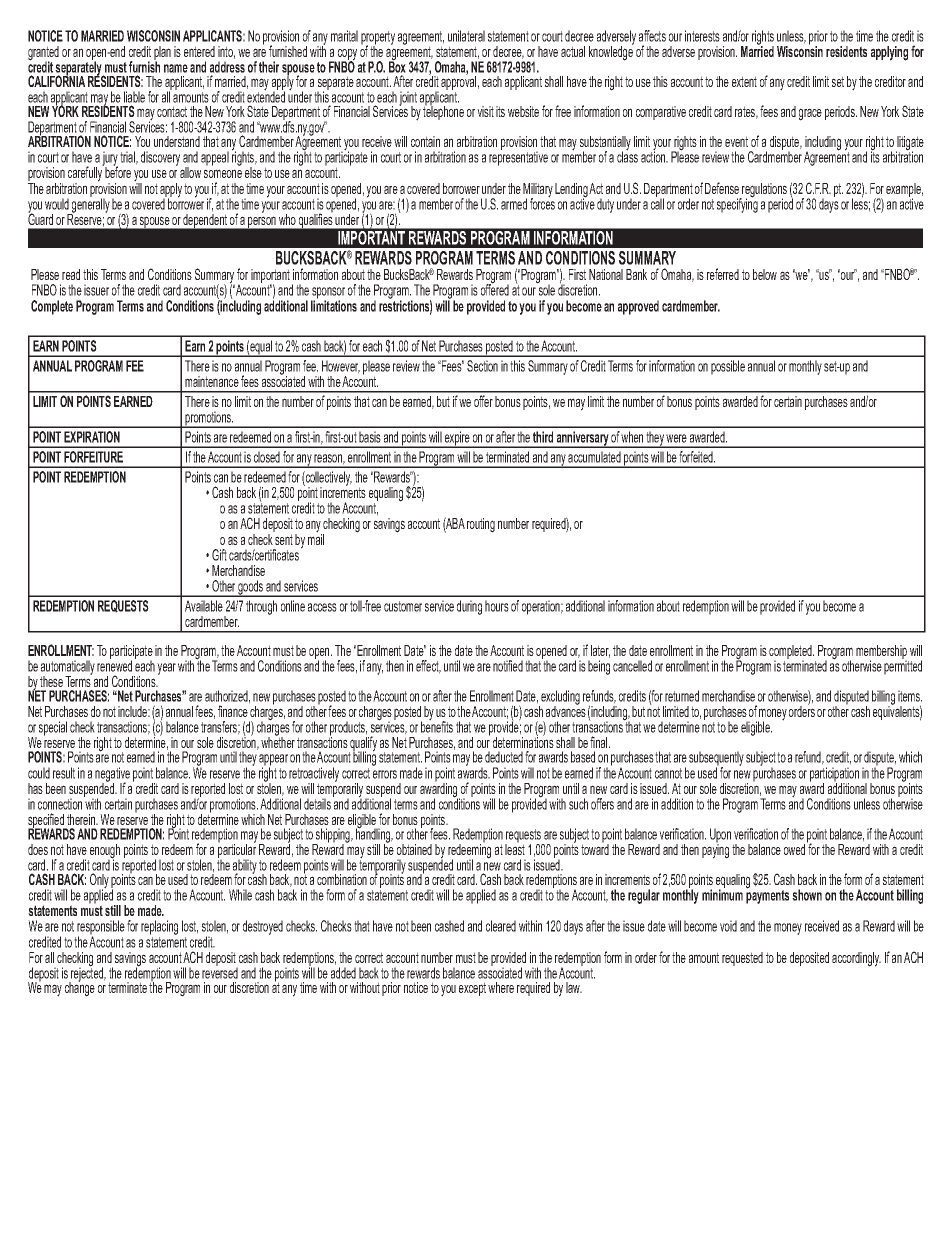 The image size is (952, 1233). I want to click on Box, so click(397, 66).
